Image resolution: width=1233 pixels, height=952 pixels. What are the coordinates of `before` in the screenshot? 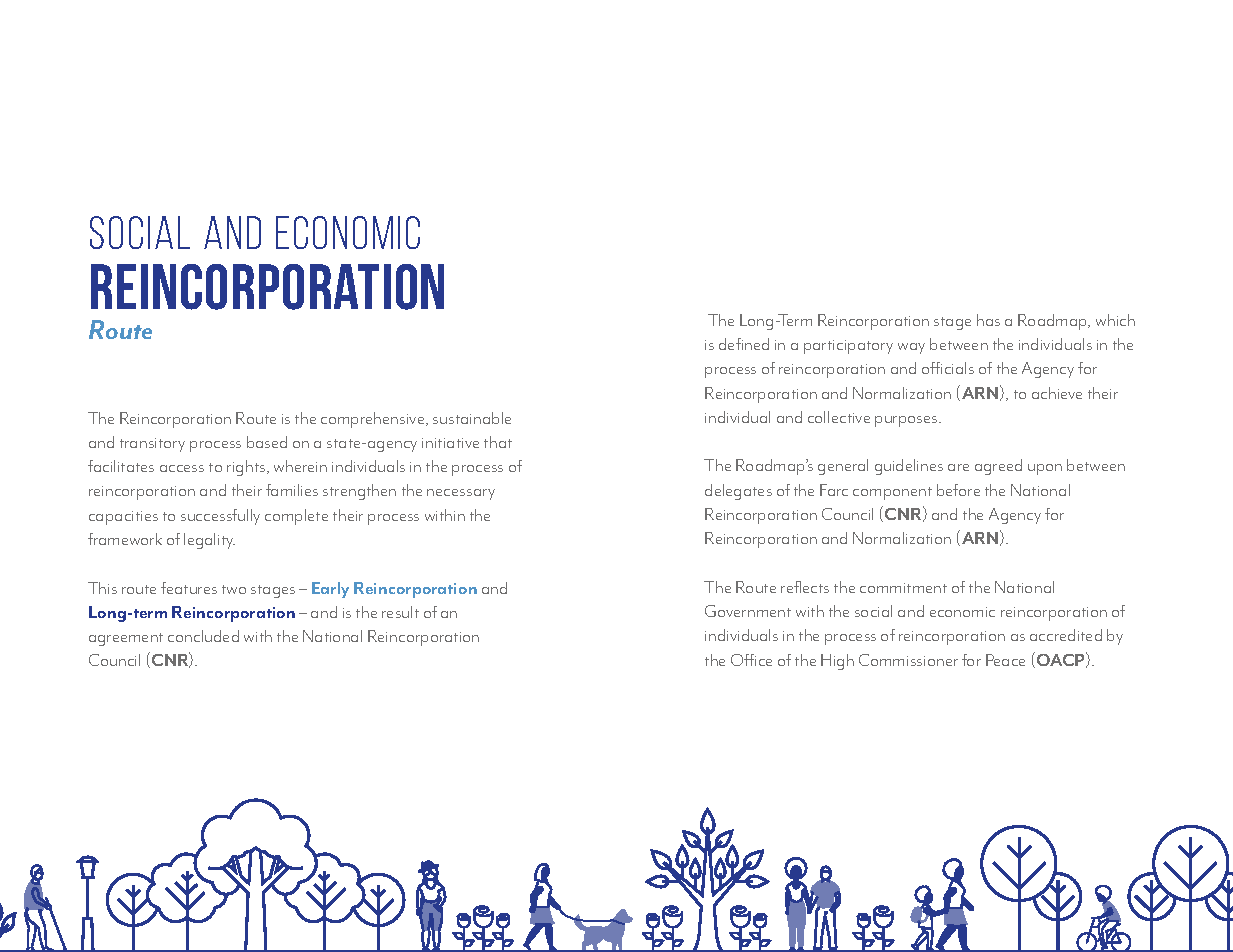 It's located at (958, 490).
